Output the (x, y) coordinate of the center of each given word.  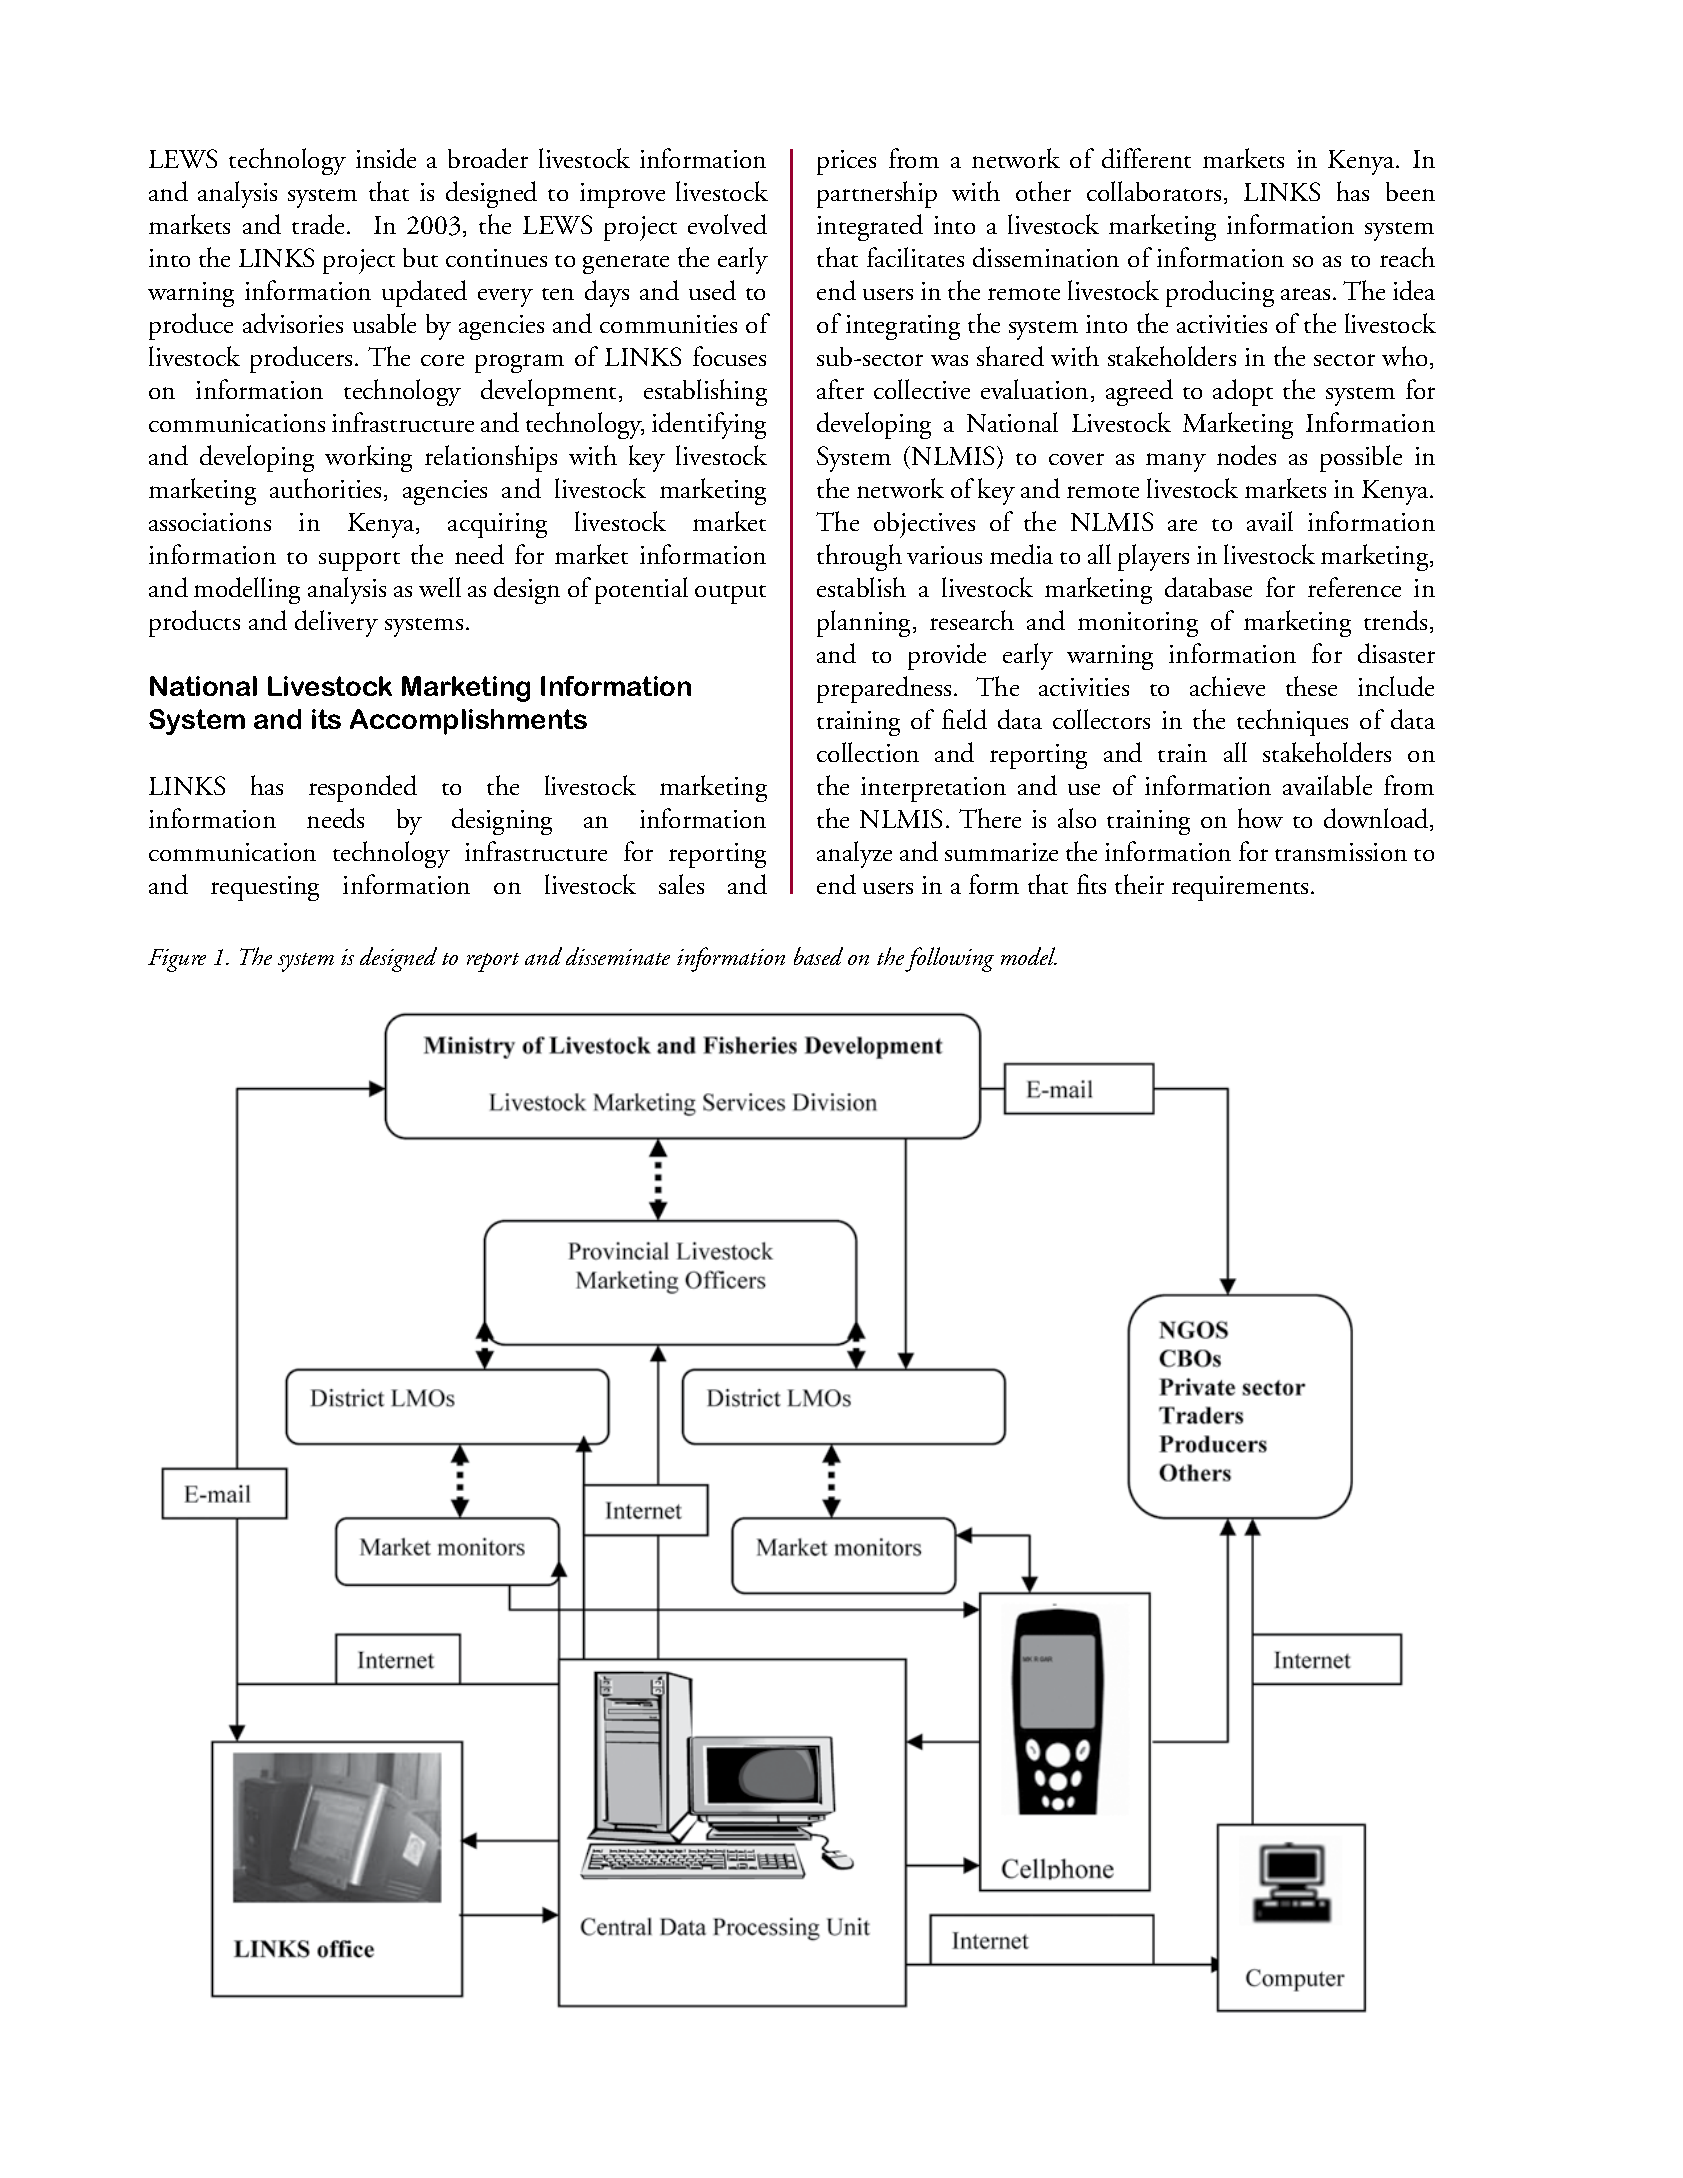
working (368, 458)
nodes (1246, 455)
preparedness (884, 689)
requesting (265, 888)
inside (386, 158)
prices (846, 162)
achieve (1227, 686)
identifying (709, 425)
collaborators (1154, 191)
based (818, 956)
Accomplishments (468, 722)
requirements (1240, 888)
